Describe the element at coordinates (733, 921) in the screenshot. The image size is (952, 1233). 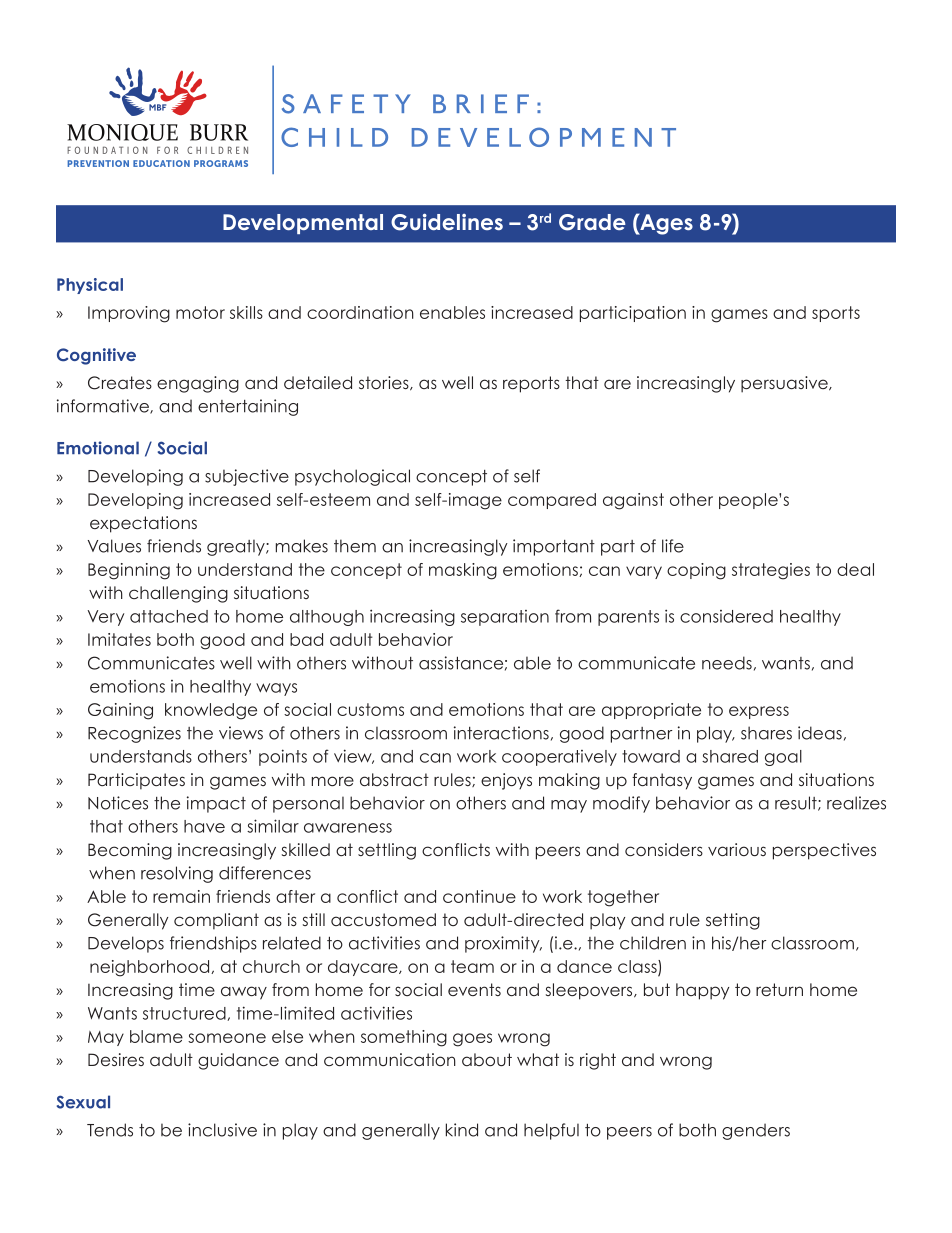
I see `setting` at that location.
